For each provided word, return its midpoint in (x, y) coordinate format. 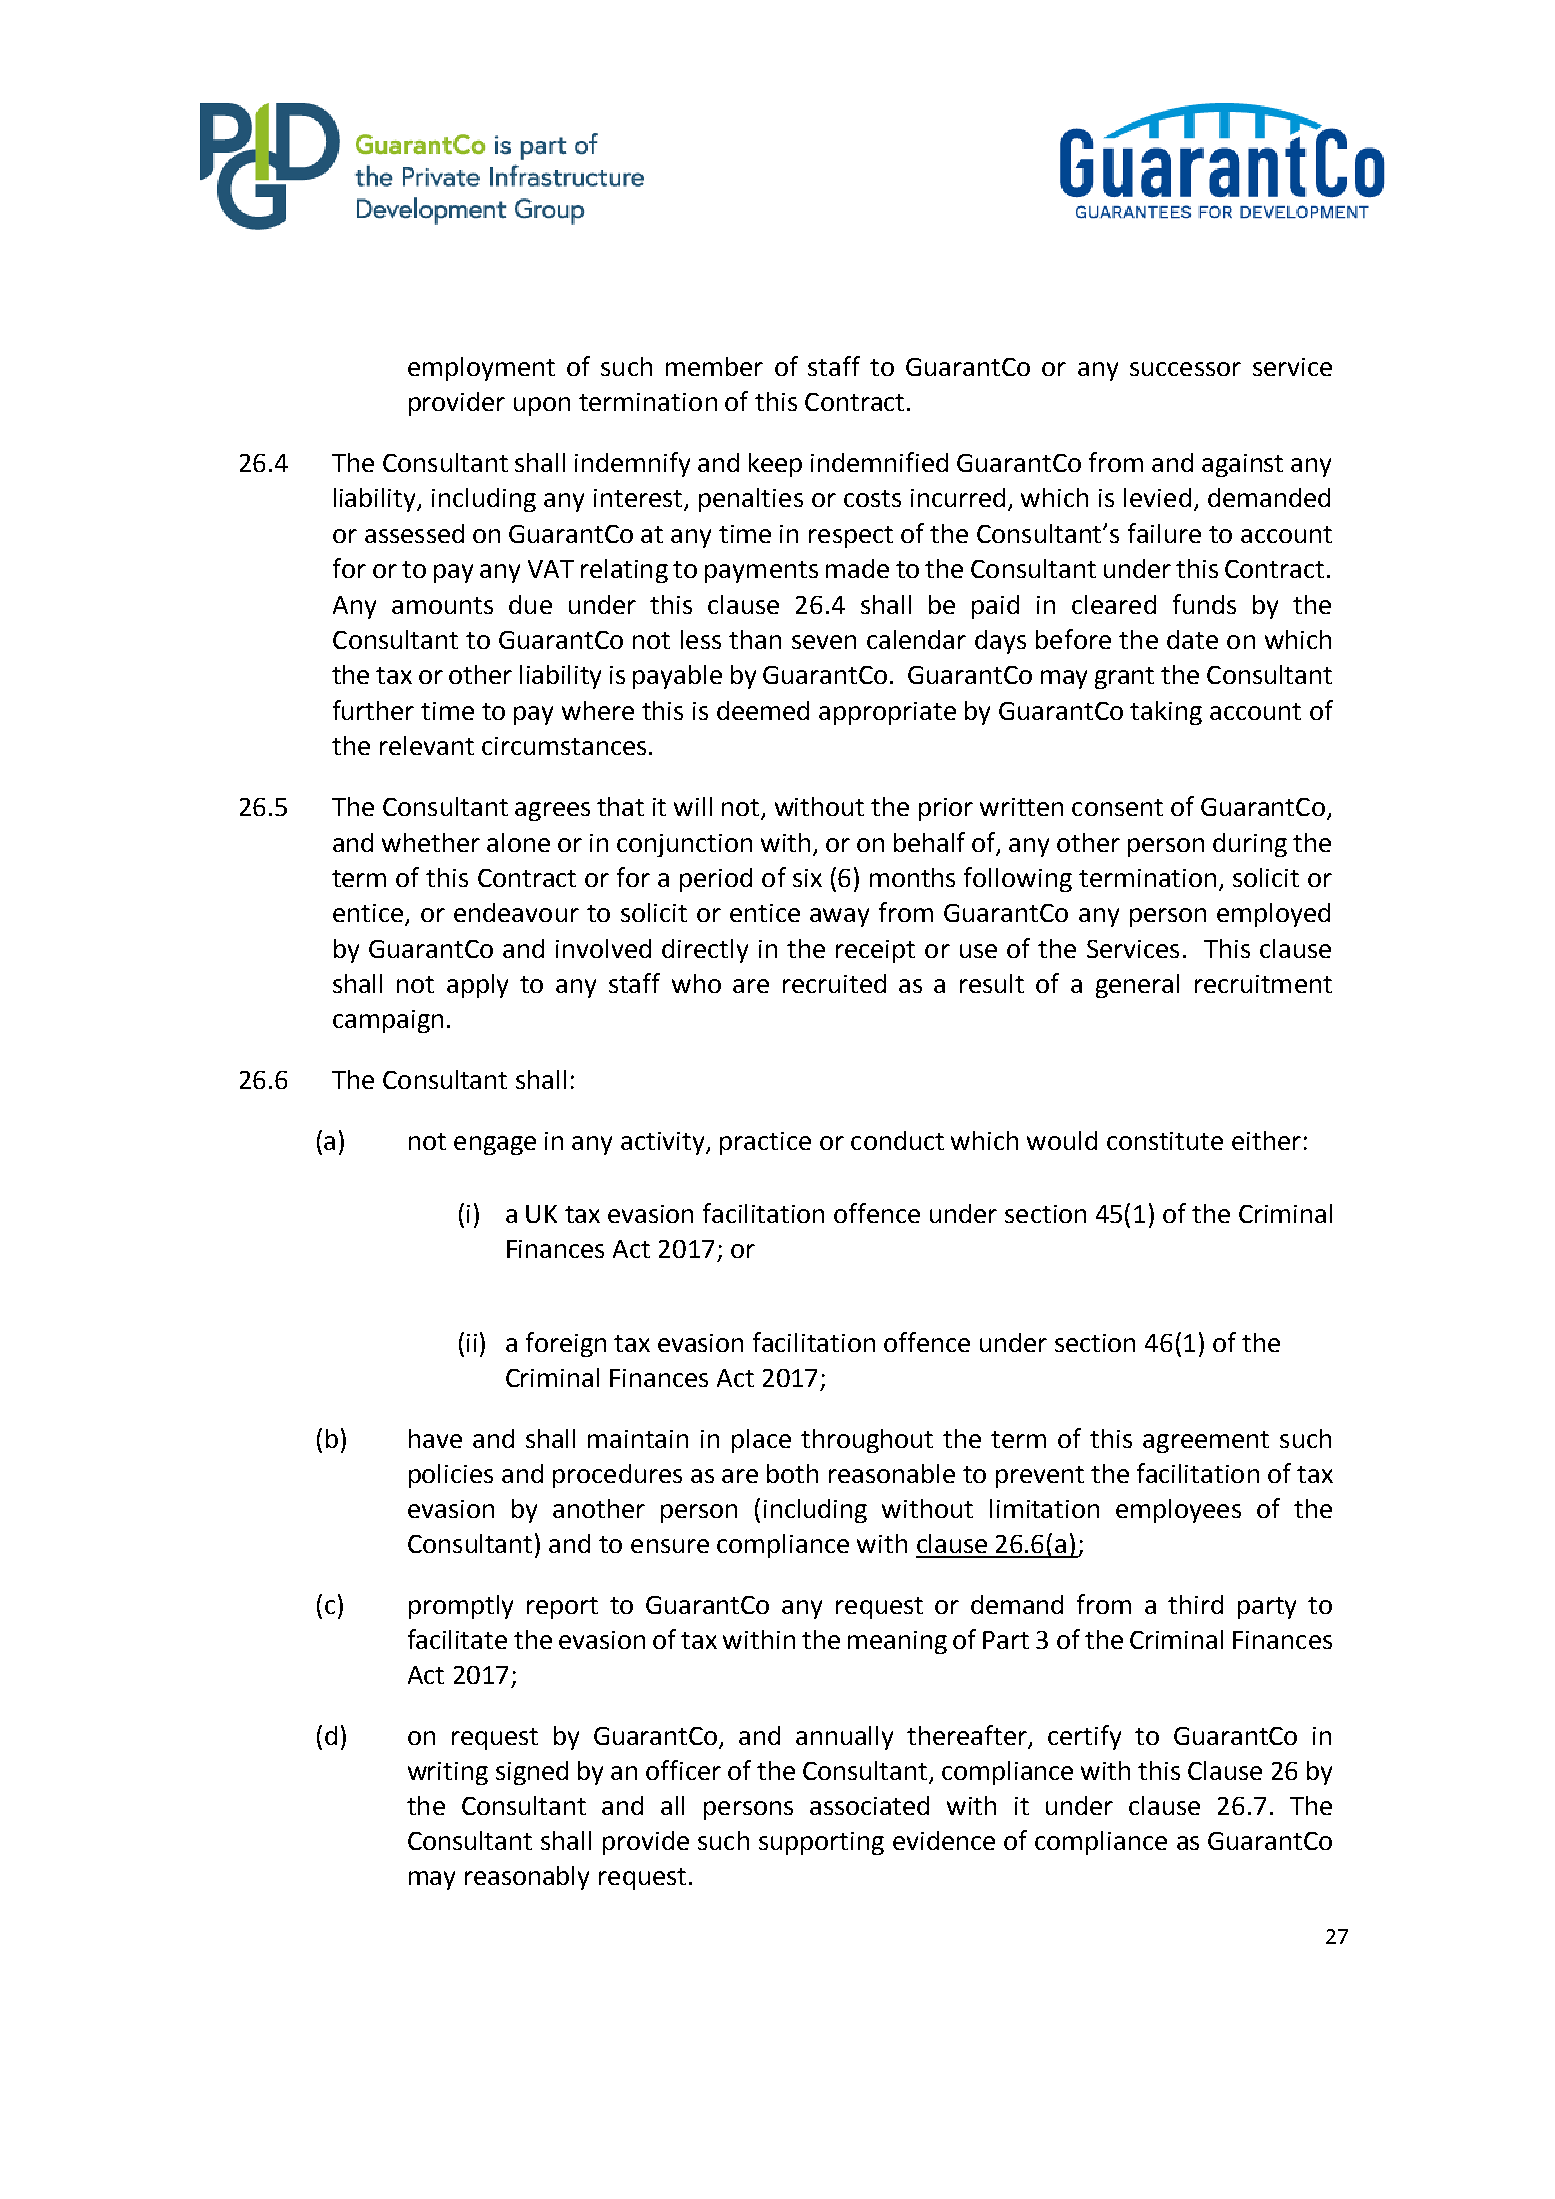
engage (495, 1145)
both (792, 1473)
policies (451, 1476)
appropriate (887, 713)
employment (481, 369)
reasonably (527, 1878)
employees (1178, 1511)
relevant (427, 745)
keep (775, 465)
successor (1185, 369)
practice (765, 1143)
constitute (1165, 1141)
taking (1166, 713)
